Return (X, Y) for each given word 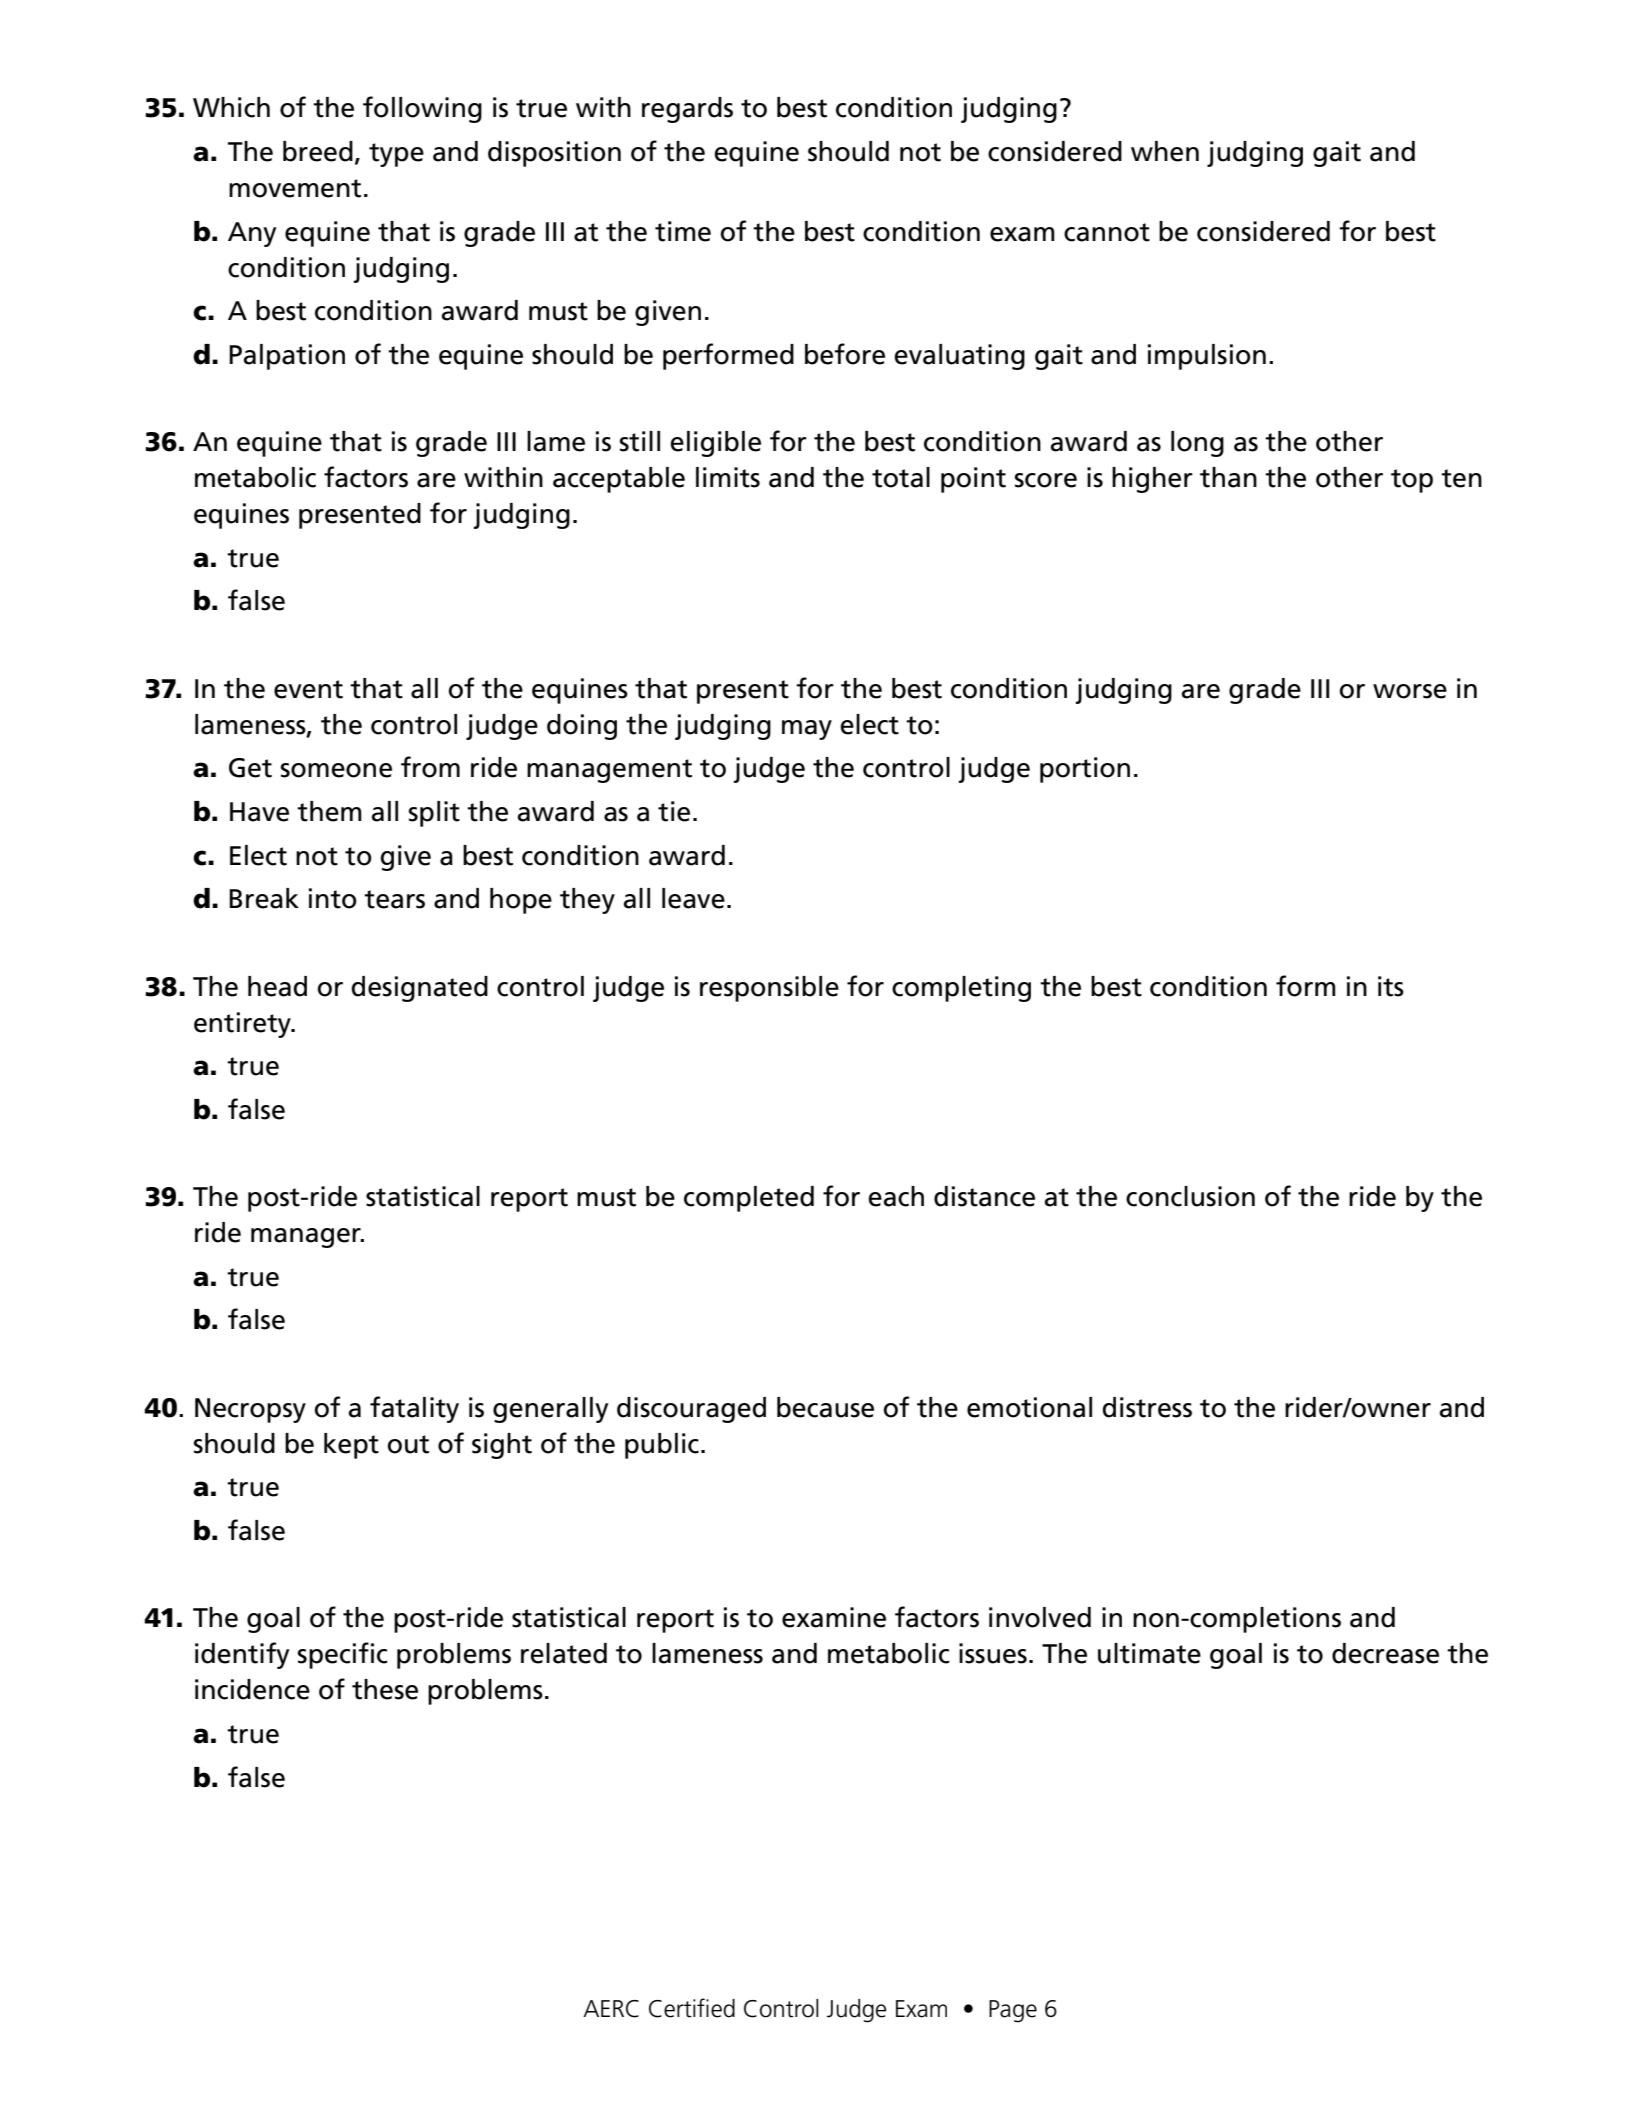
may (807, 730)
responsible (769, 989)
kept (351, 1446)
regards (687, 110)
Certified (692, 2008)
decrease (1385, 1653)
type (396, 155)
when (1165, 151)
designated (419, 989)
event (308, 689)
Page (1013, 2011)
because (825, 1407)
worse (1410, 691)
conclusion (1190, 1196)
